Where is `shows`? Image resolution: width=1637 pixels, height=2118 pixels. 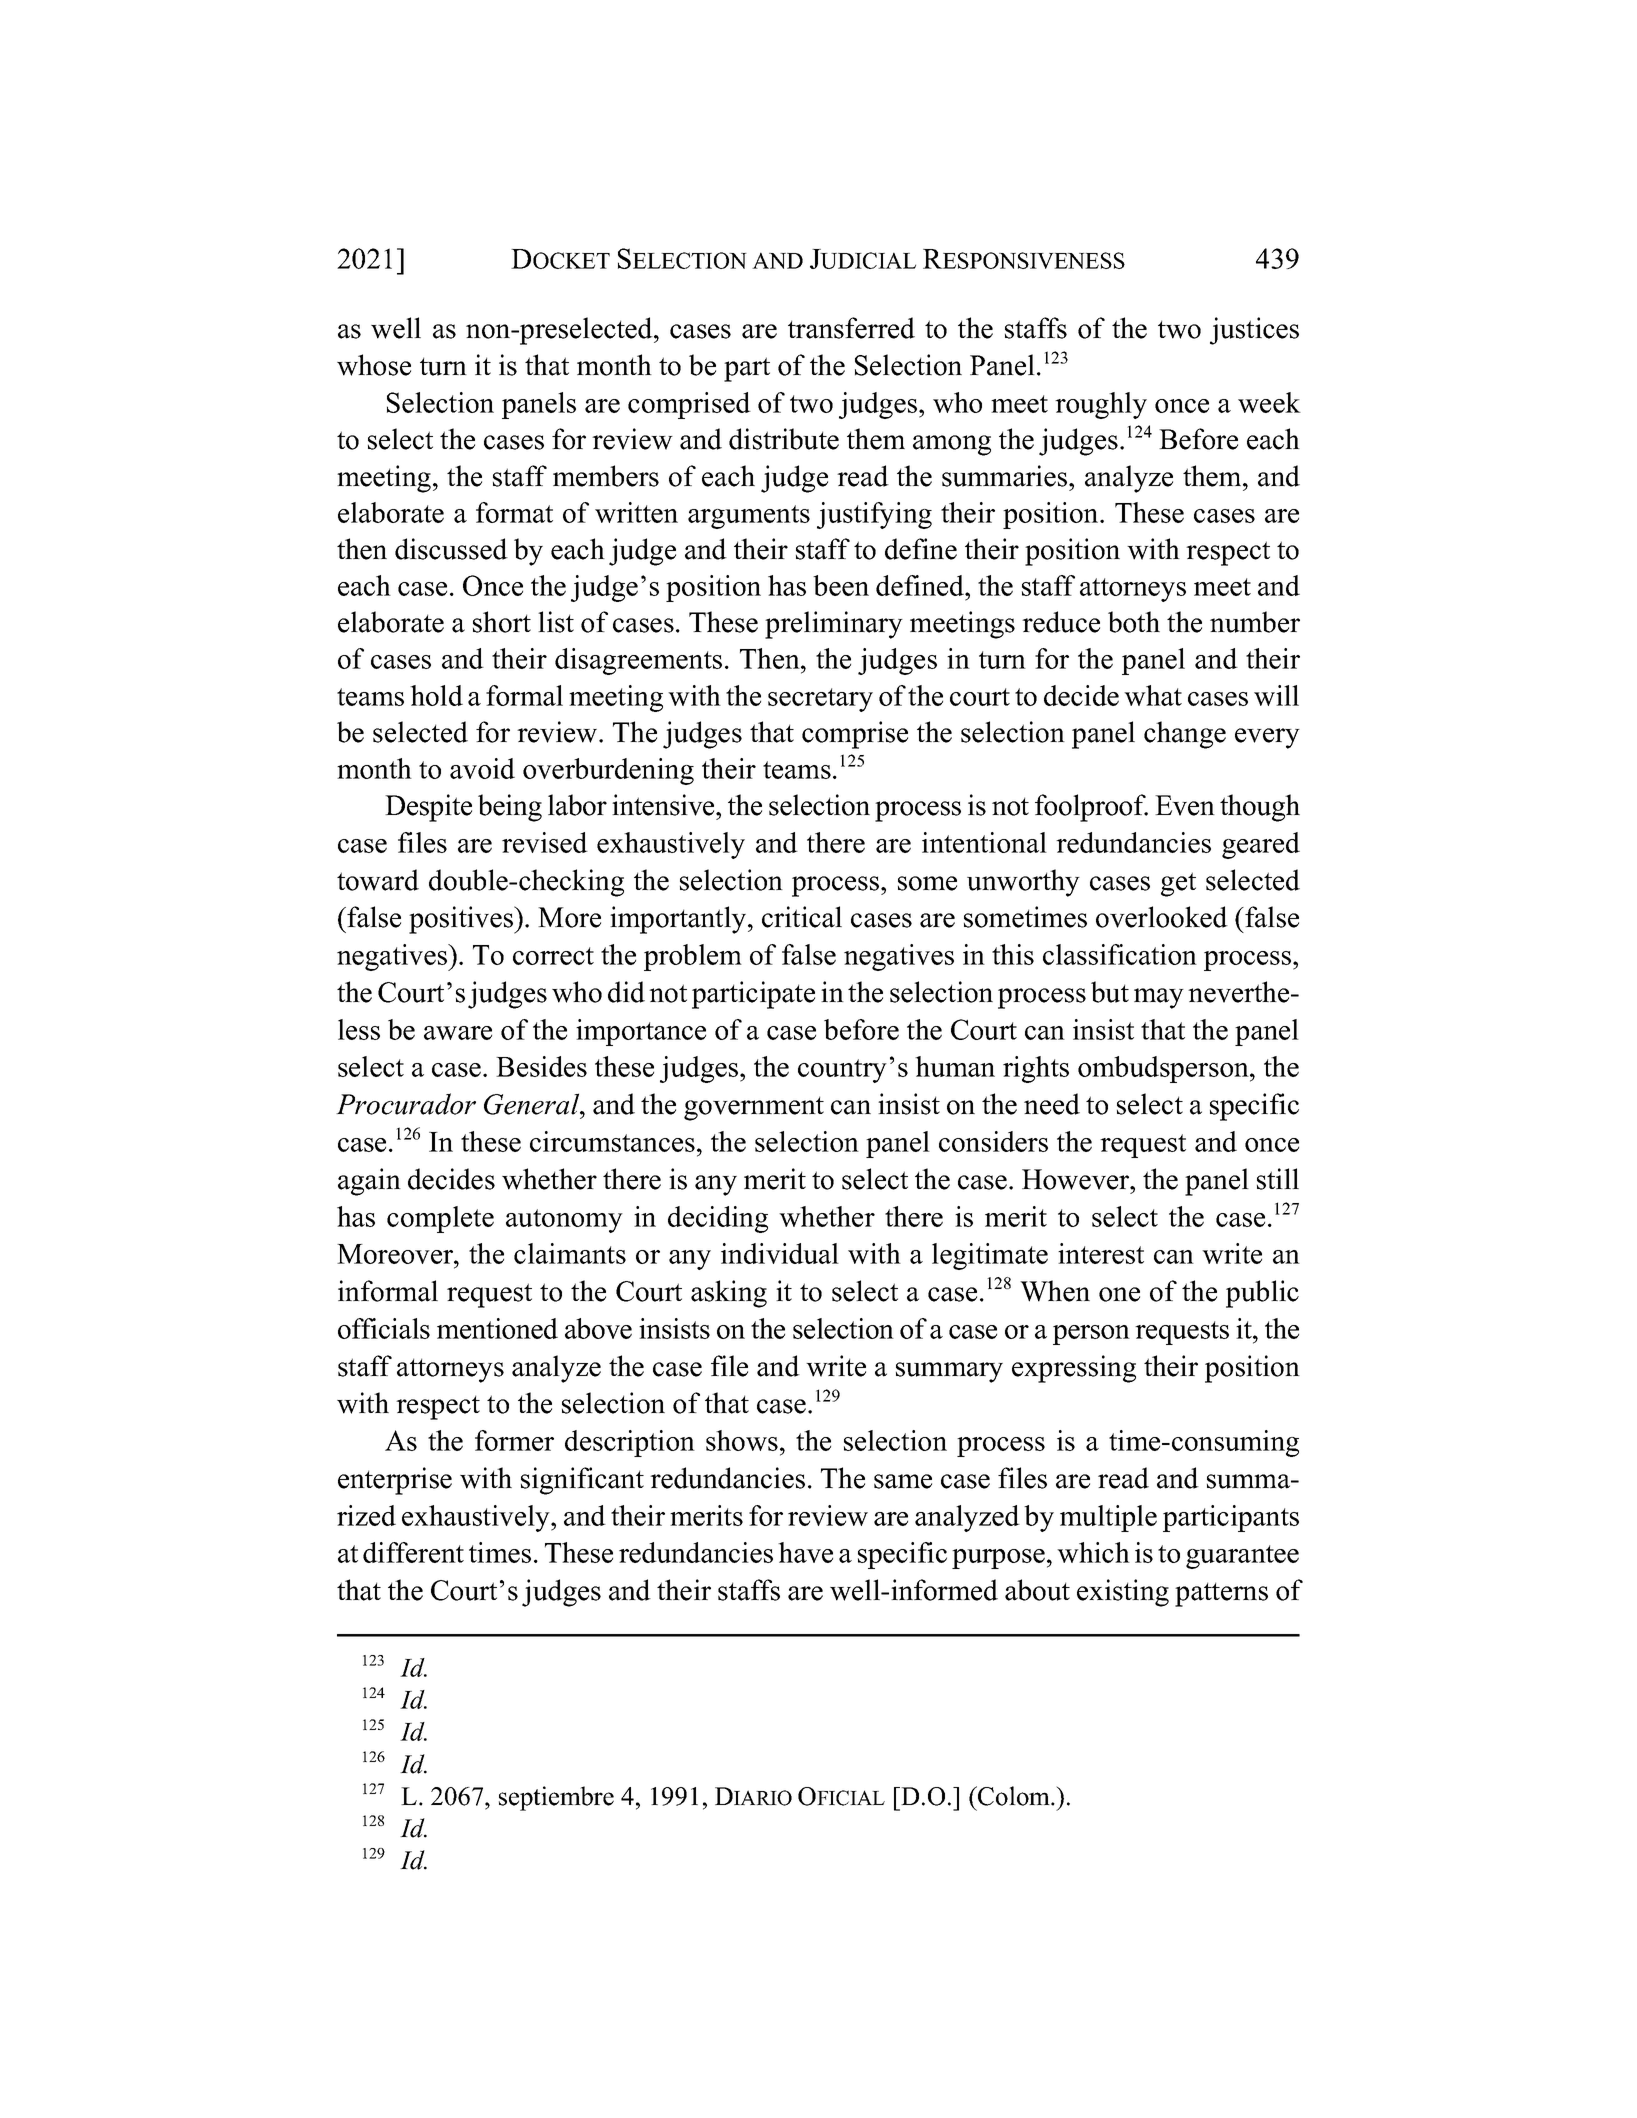
shows is located at coordinates (742, 1440).
